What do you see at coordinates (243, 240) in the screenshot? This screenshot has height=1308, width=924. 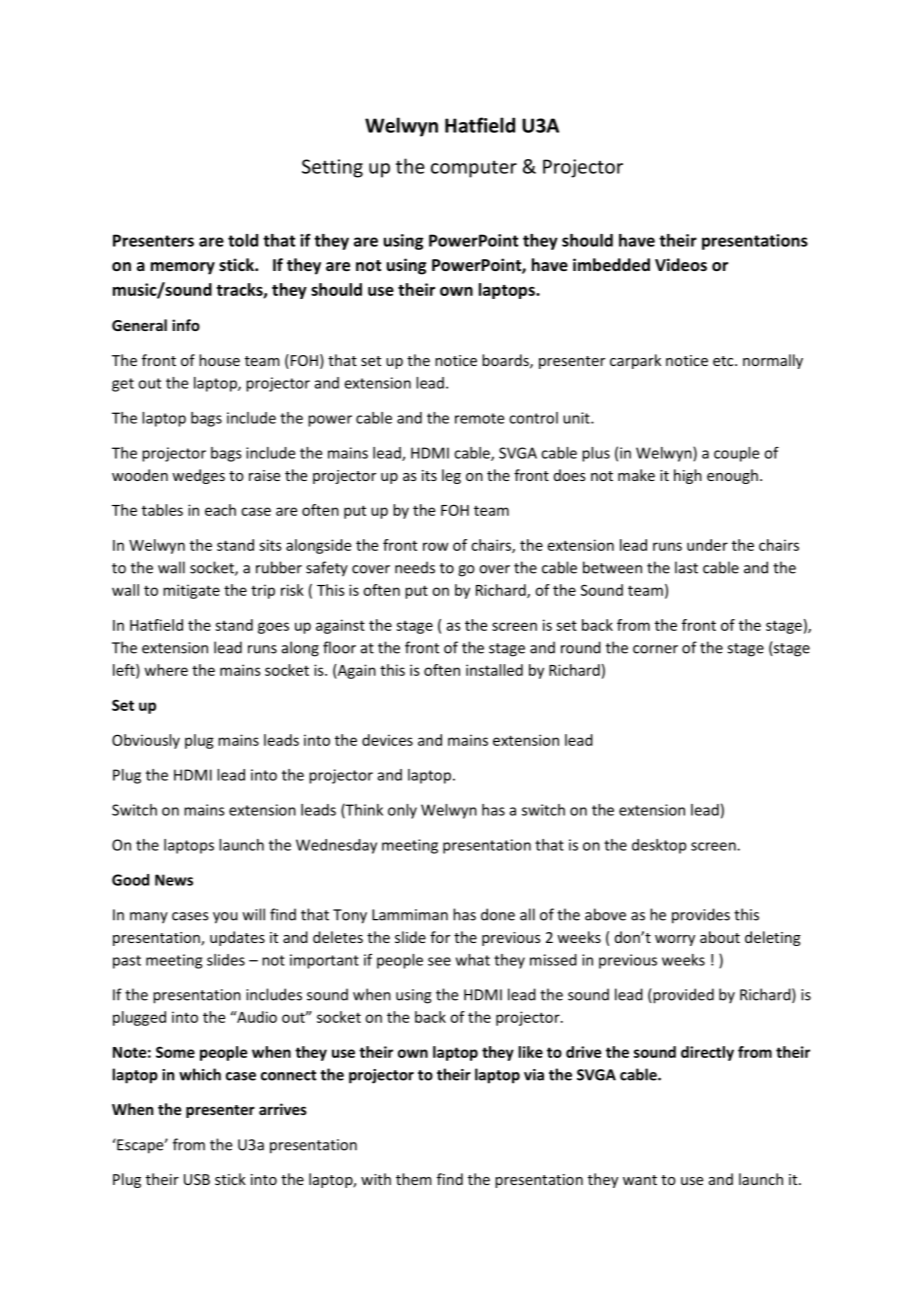 I see `told` at bounding box center [243, 240].
